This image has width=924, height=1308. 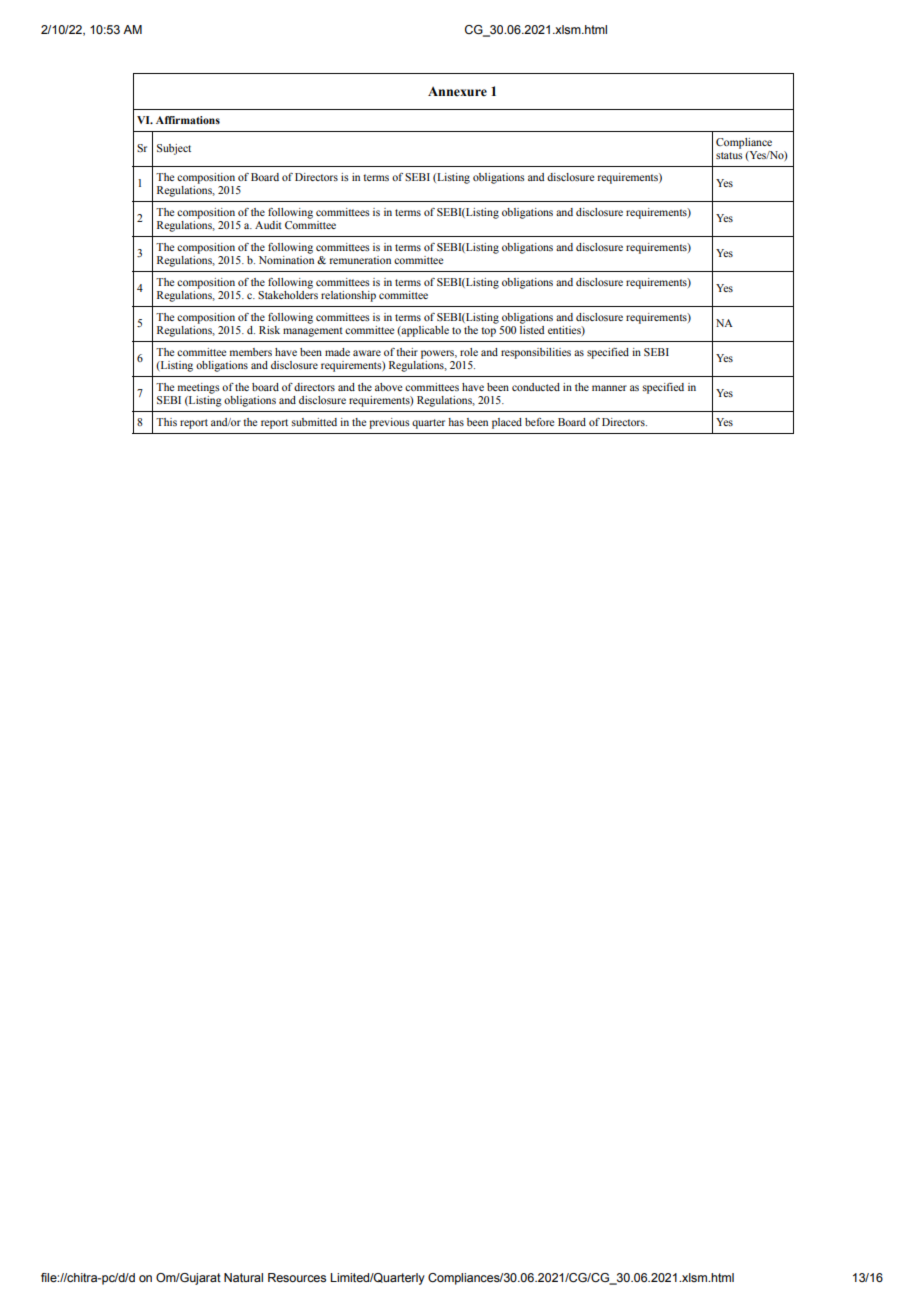 What do you see at coordinates (360, 260) in the image?
I see `remuneration` at bounding box center [360, 260].
